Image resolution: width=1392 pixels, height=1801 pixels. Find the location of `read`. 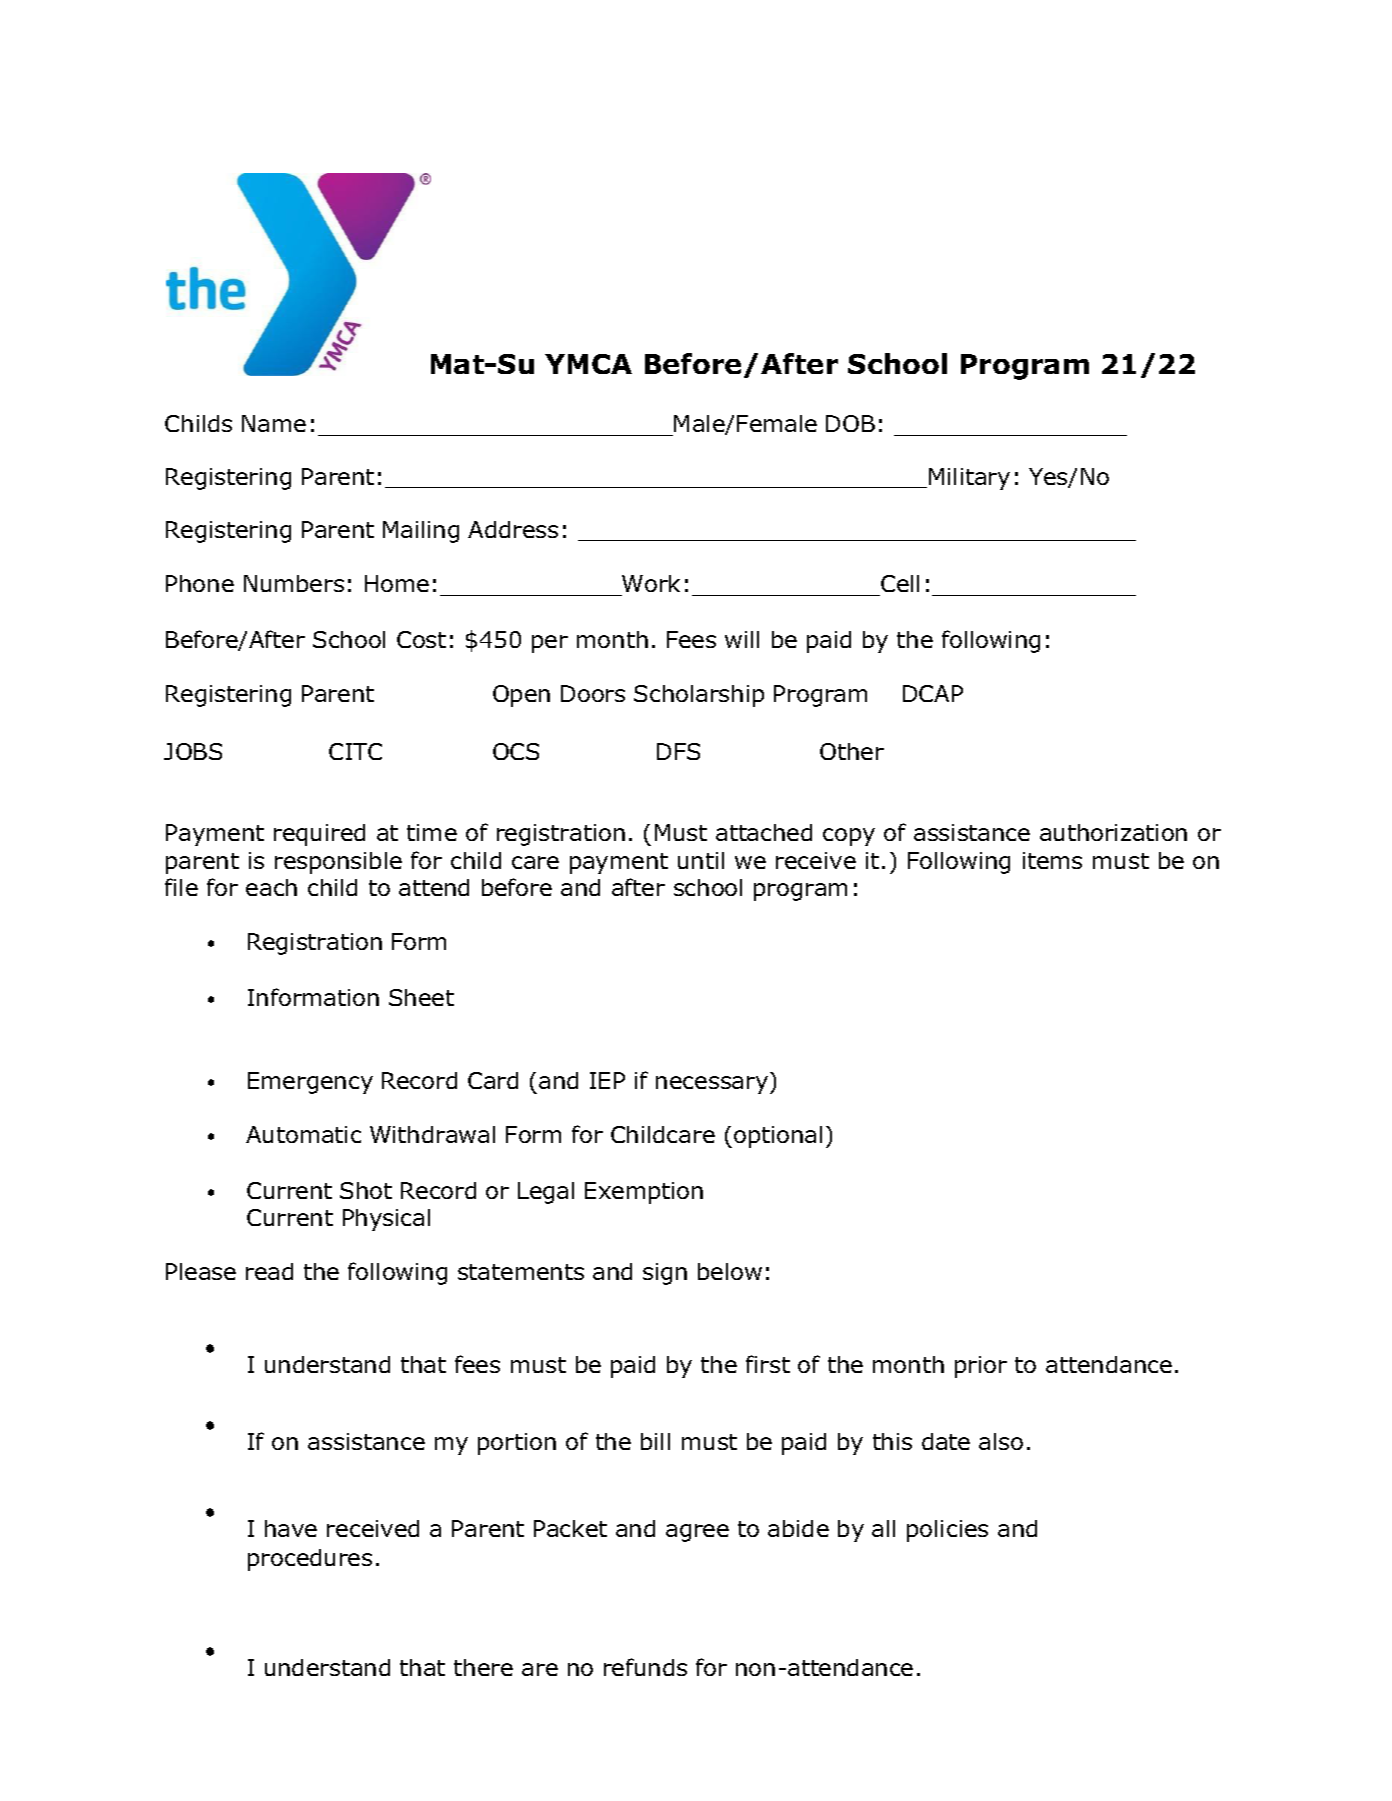

read is located at coordinates (269, 1271).
